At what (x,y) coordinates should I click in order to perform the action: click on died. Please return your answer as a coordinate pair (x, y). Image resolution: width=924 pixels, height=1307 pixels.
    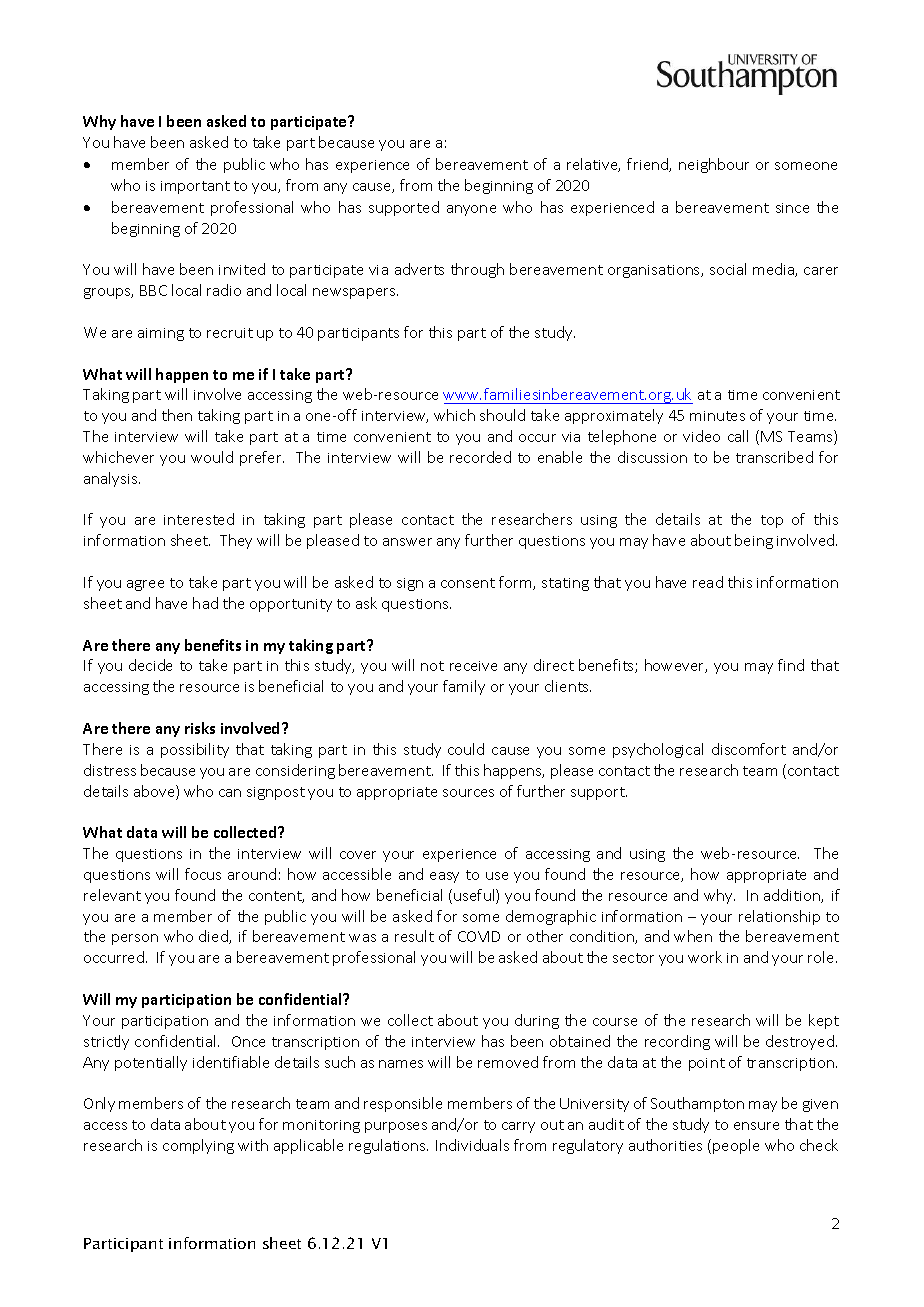
    Looking at the image, I should click on (214, 937).
